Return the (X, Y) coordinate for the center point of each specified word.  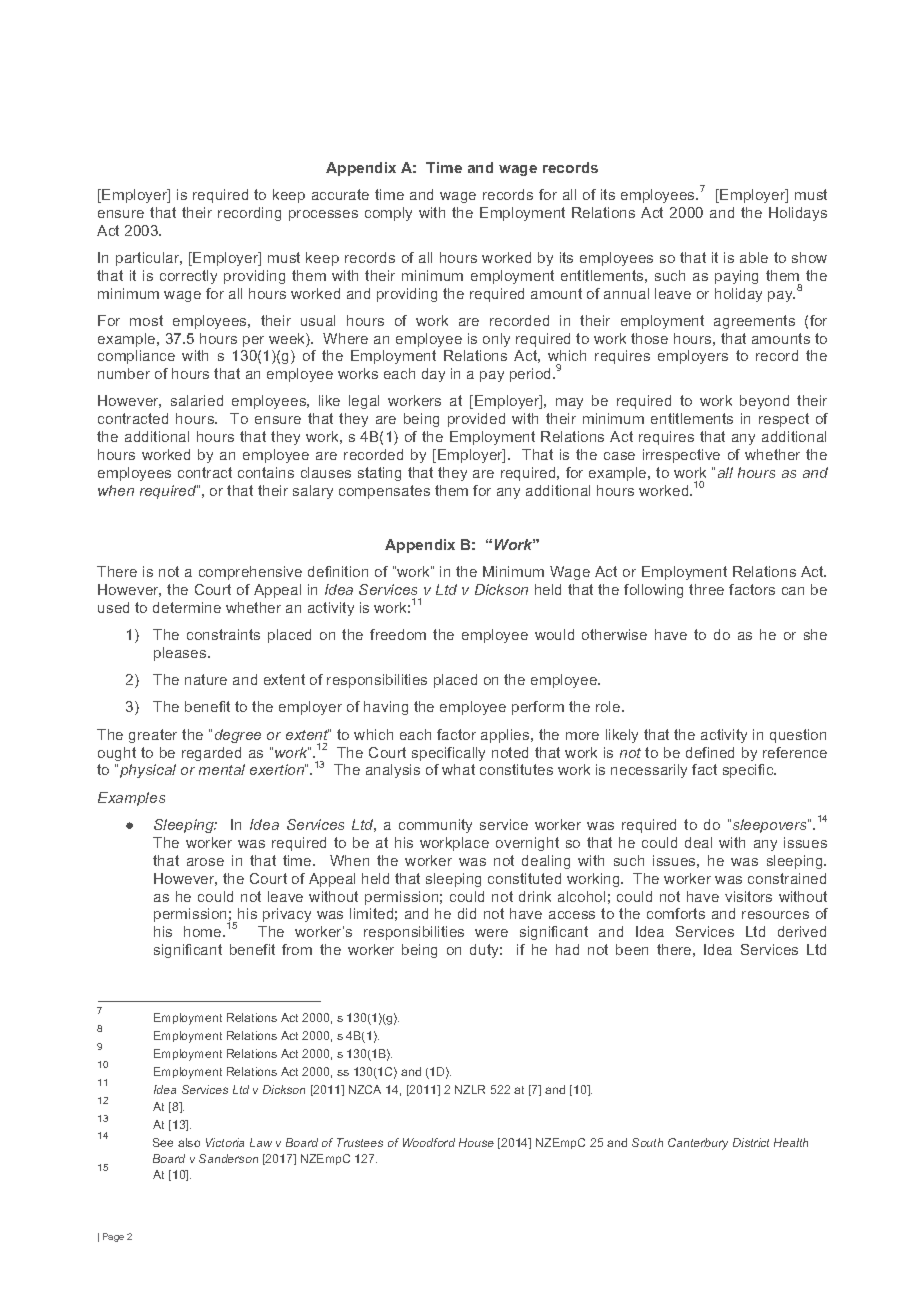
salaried (197, 400)
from (297, 949)
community (435, 826)
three (706, 589)
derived (802, 931)
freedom (398, 634)
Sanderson (228, 1158)
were (491, 933)
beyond (764, 402)
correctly (188, 277)
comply (388, 214)
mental (222, 769)
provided (476, 420)
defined (710, 752)
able (754, 257)
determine (187, 607)
